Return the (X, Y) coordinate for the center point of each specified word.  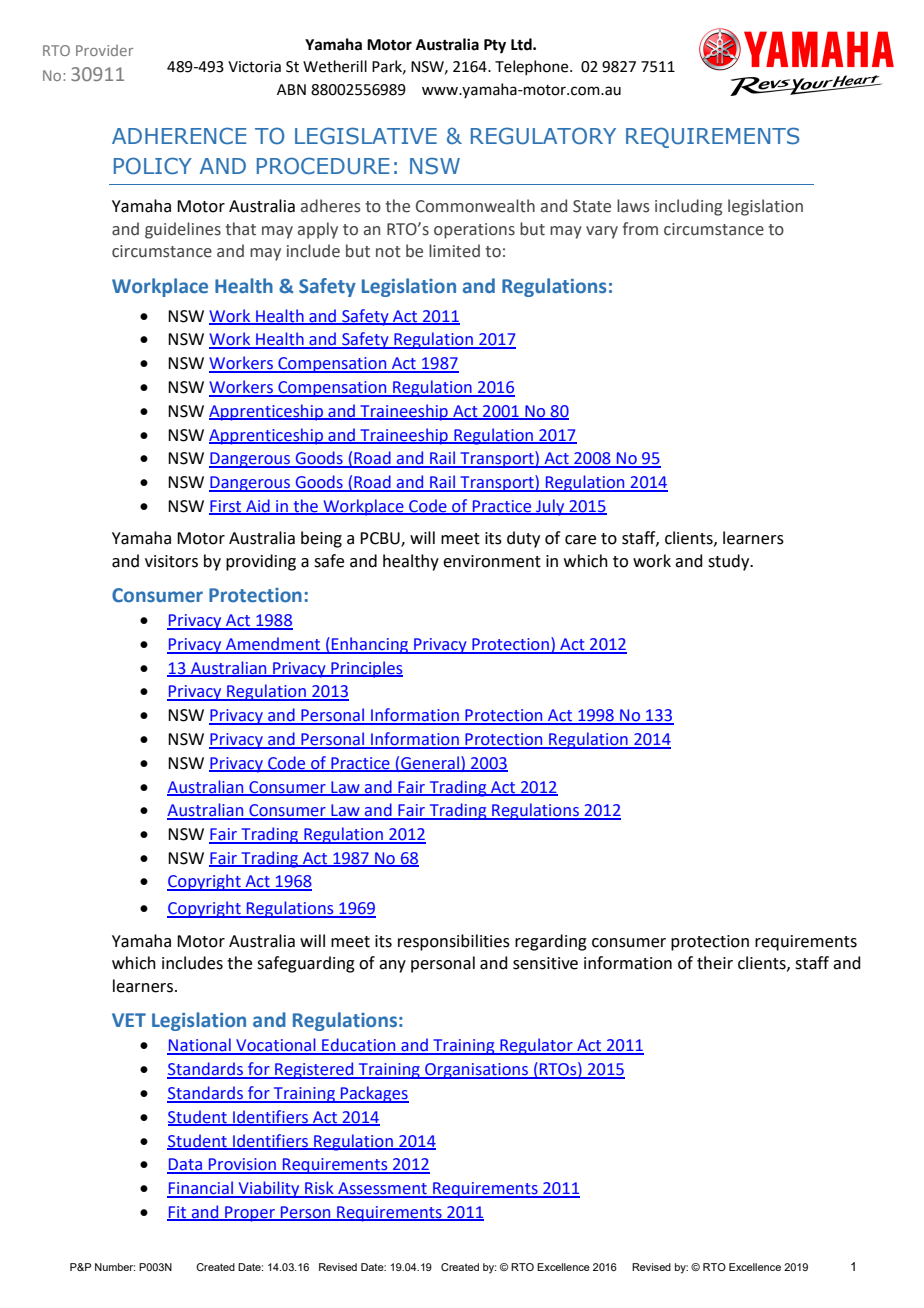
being (321, 539)
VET (129, 1020)
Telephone (533, 67)
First (226, 507)
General (430, 763)
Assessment (382, 1189)
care (580, 540)
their (715, 963)
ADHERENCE (179, 136)
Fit (178, 1213)
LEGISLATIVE (366, 136)
